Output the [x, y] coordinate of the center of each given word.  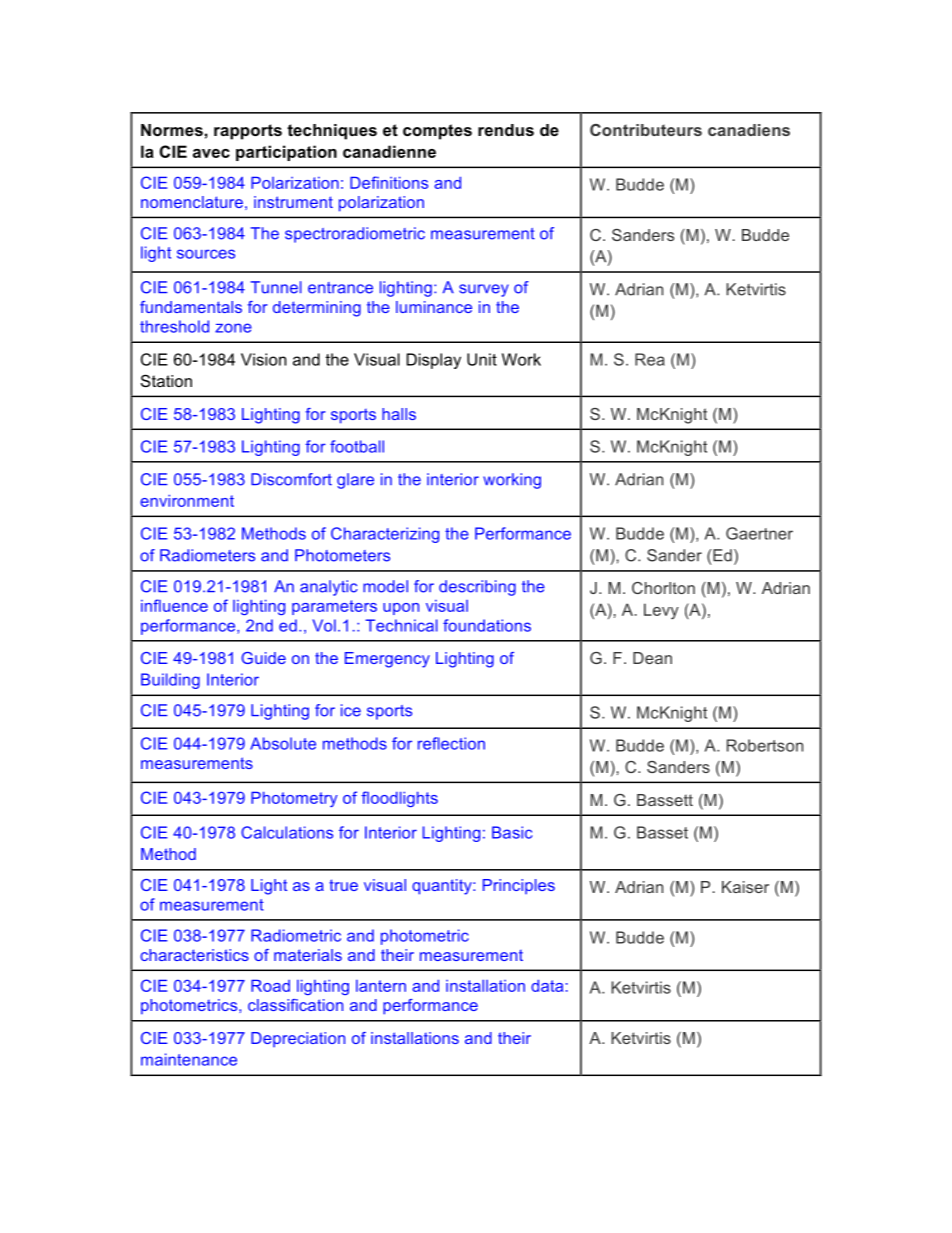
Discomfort [291, 479]
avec [211, 153]
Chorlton [663, 588]
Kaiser [745, 887]
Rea [650, 359]
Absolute [283, 743]
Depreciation [298, 1039]
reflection [451, 743]
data [547, 986]
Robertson [765, 745]
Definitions [389, 182]
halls [399, 414]
